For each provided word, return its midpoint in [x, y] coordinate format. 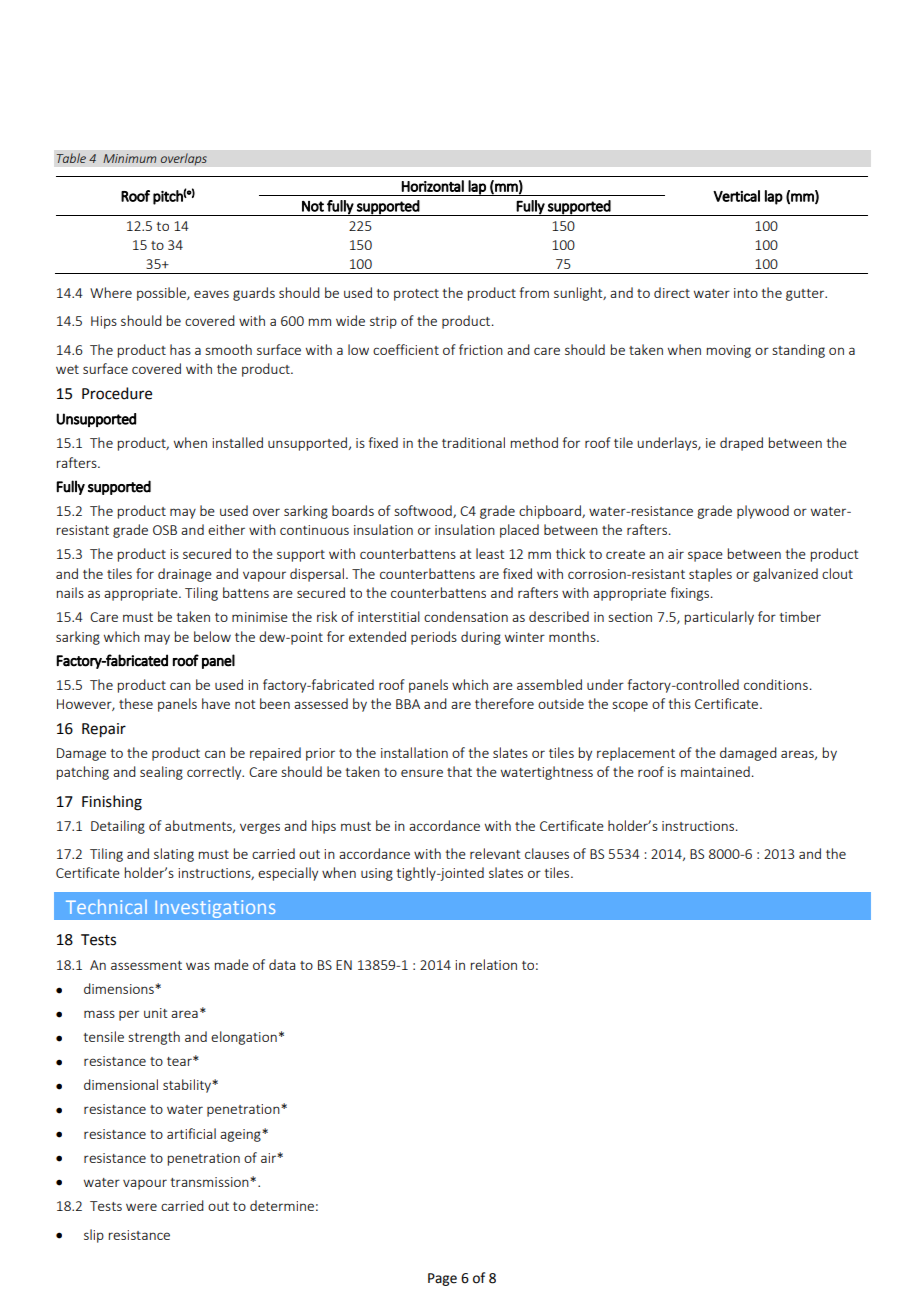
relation [494, 964]
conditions [776, 684]
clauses [547, 853]
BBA [408, 704]
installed [237, 442]
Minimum [129, 158]
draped [741, 444]
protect [416, 295]
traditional [473, 442]
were [141, 1207]
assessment [146, 965]
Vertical [736, 196]
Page [442, 1279]
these [136, 703]
